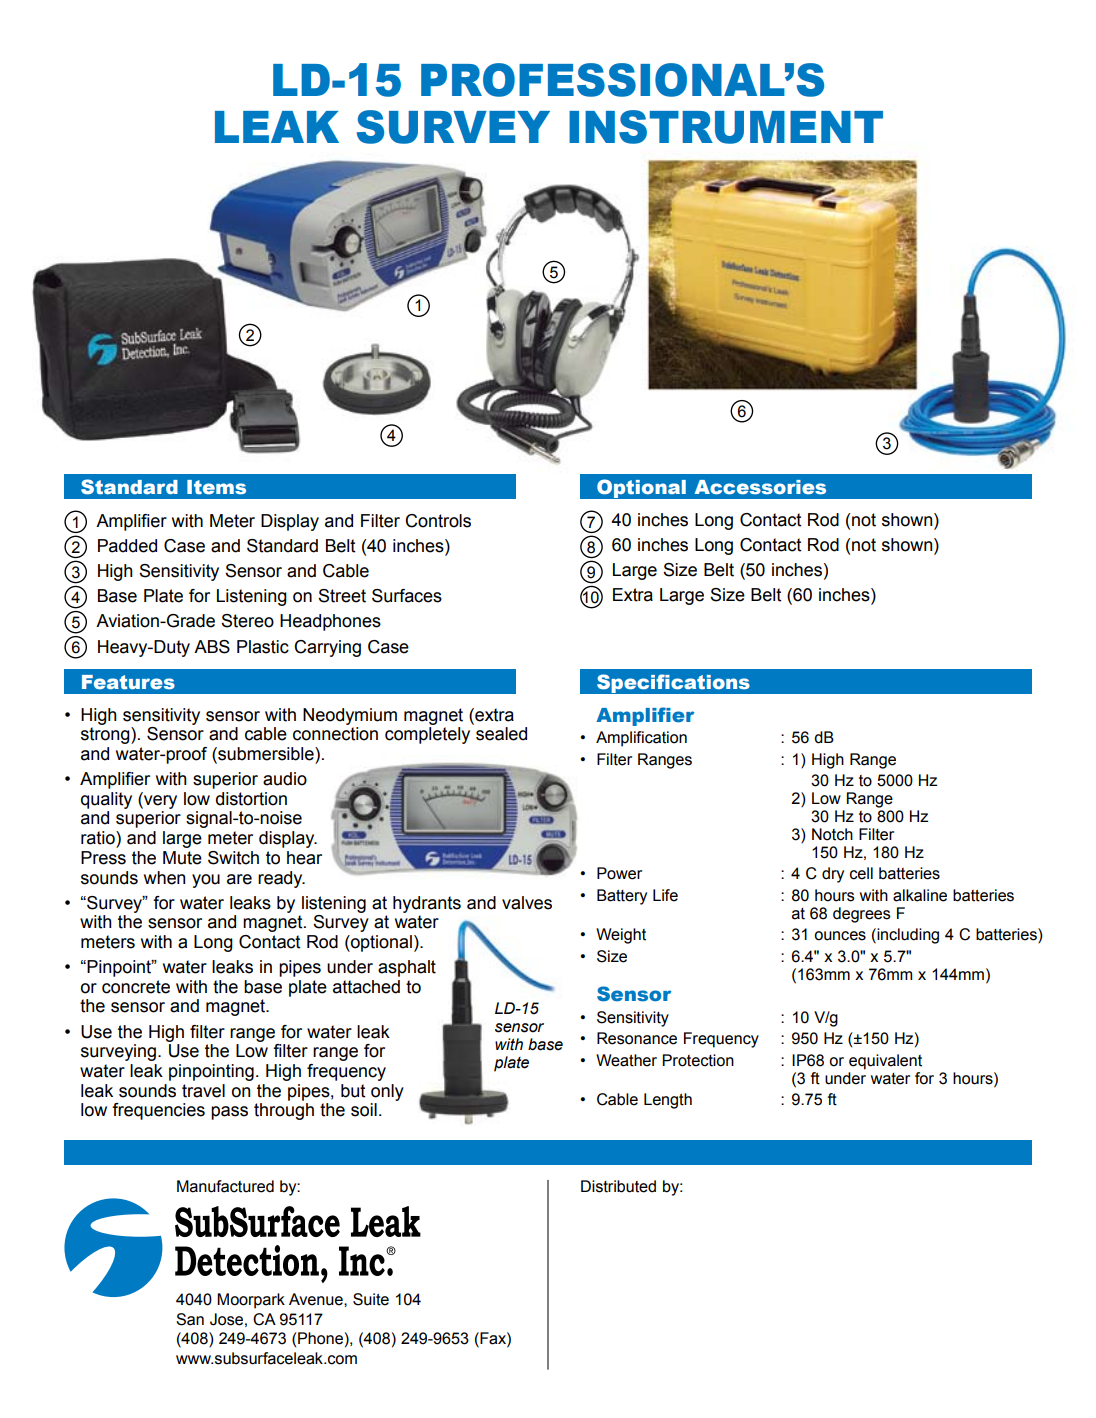 The image size is (1096, 1418). What do you see at coordinates (128, 682) in the screenshot?
I see `Features` at bounding box center [128, 682].
